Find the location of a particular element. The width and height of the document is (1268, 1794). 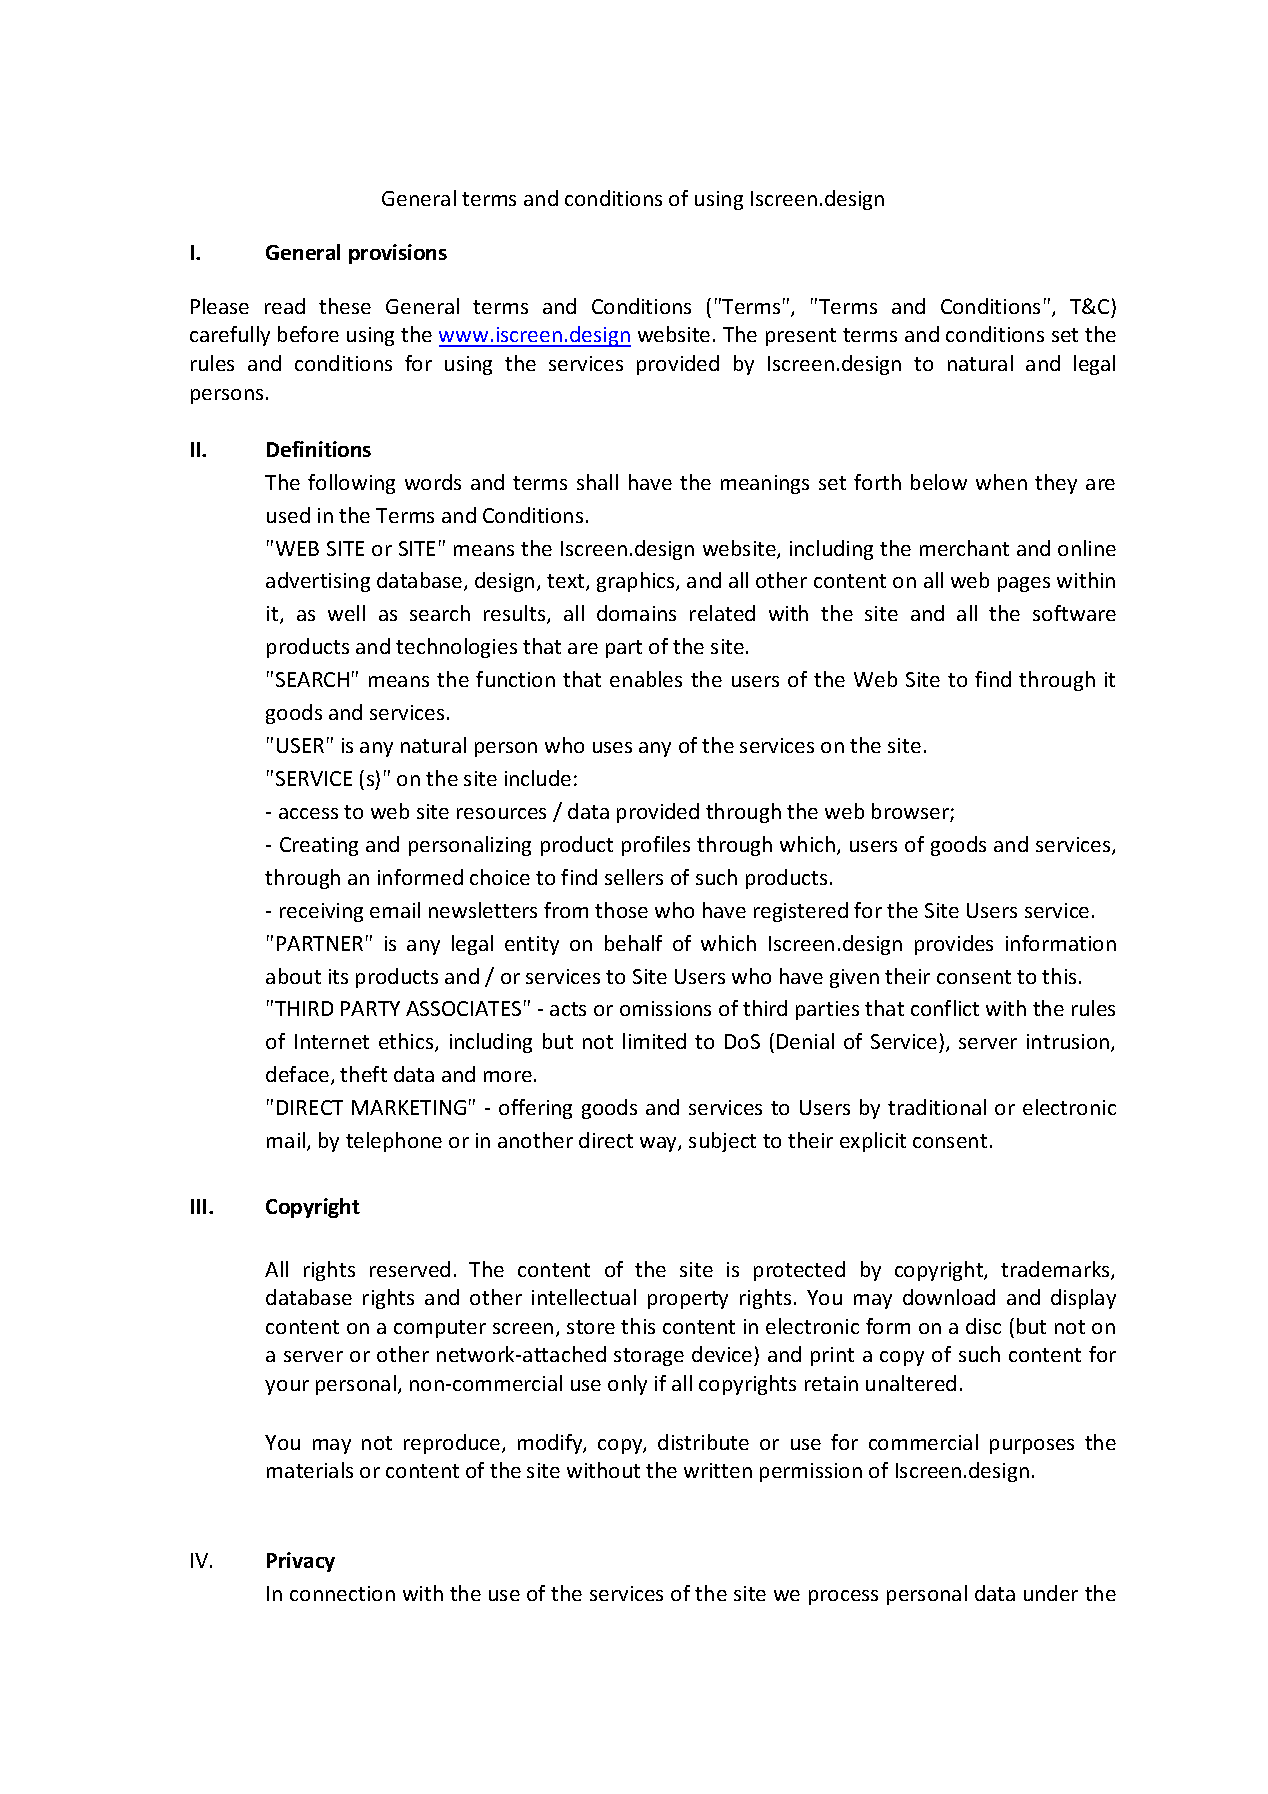

receiving is located at coordinates (321, 912).
